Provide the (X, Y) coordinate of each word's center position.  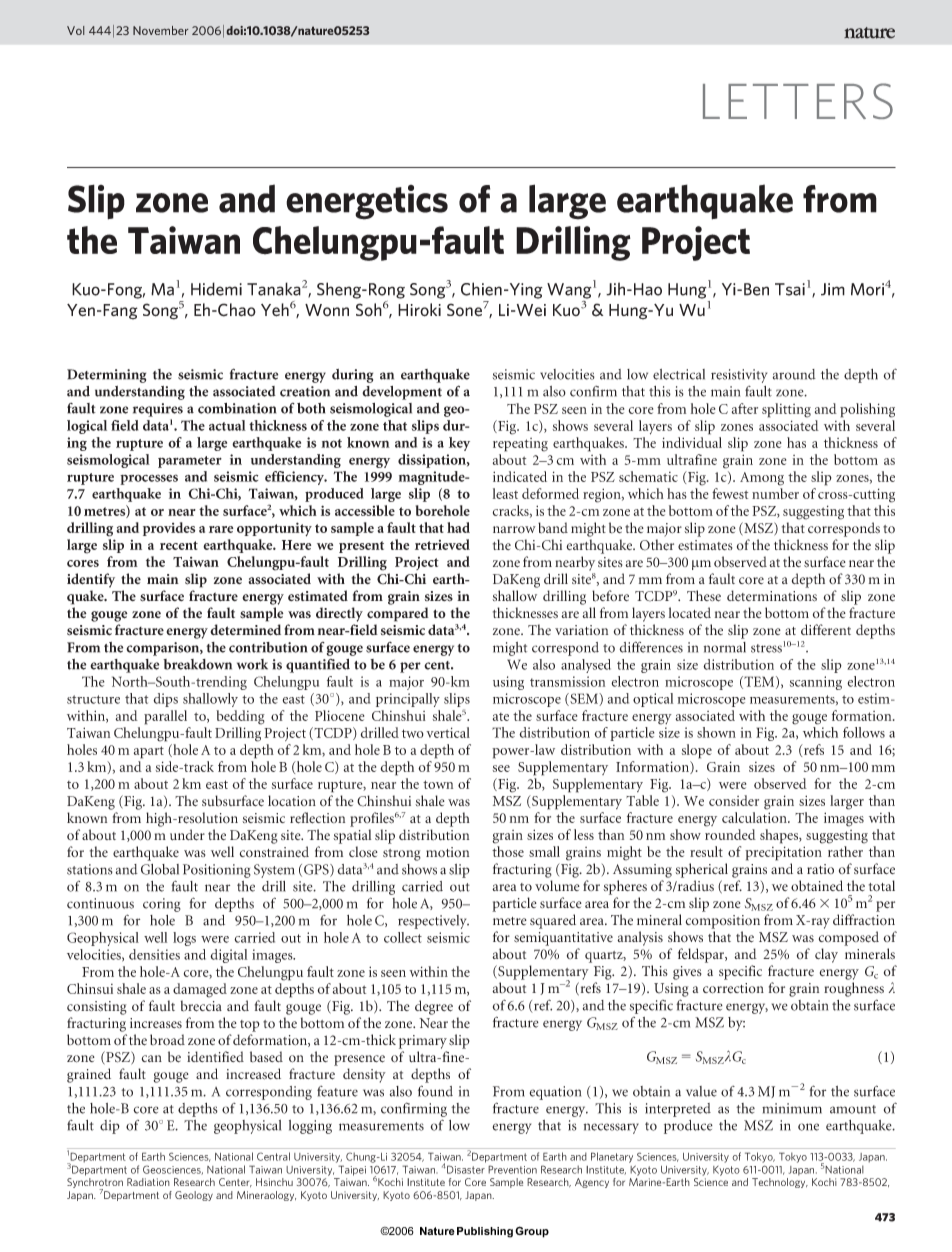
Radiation (148, 1182)
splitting (786, 410)
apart (149, 752)
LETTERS (798, 101)
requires (158, 410)
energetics (367, 202)
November (160, 30)
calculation (755, 817)
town (438, 784)
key (459, 444)
